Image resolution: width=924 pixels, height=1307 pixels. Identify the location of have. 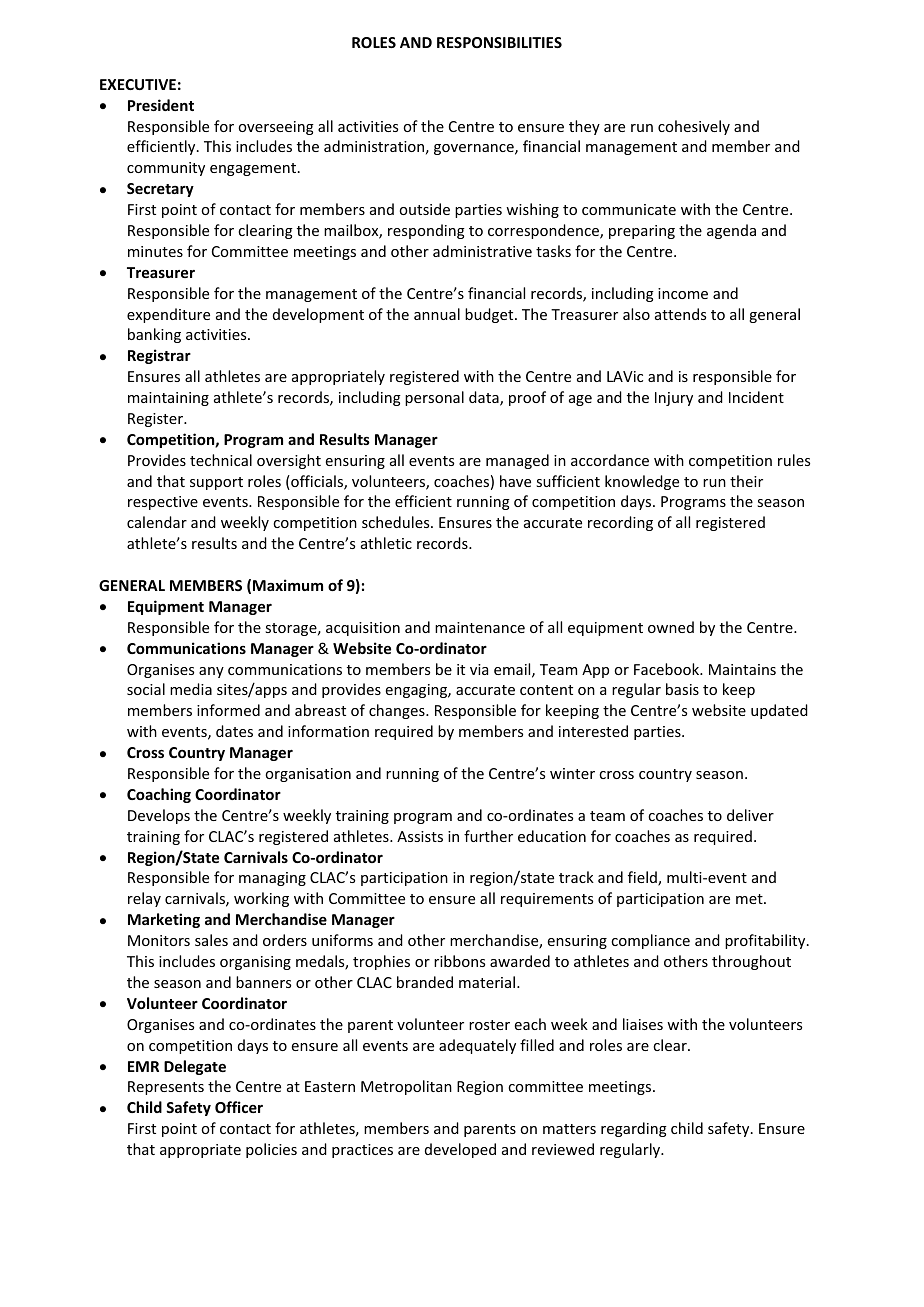
(515, 481).
